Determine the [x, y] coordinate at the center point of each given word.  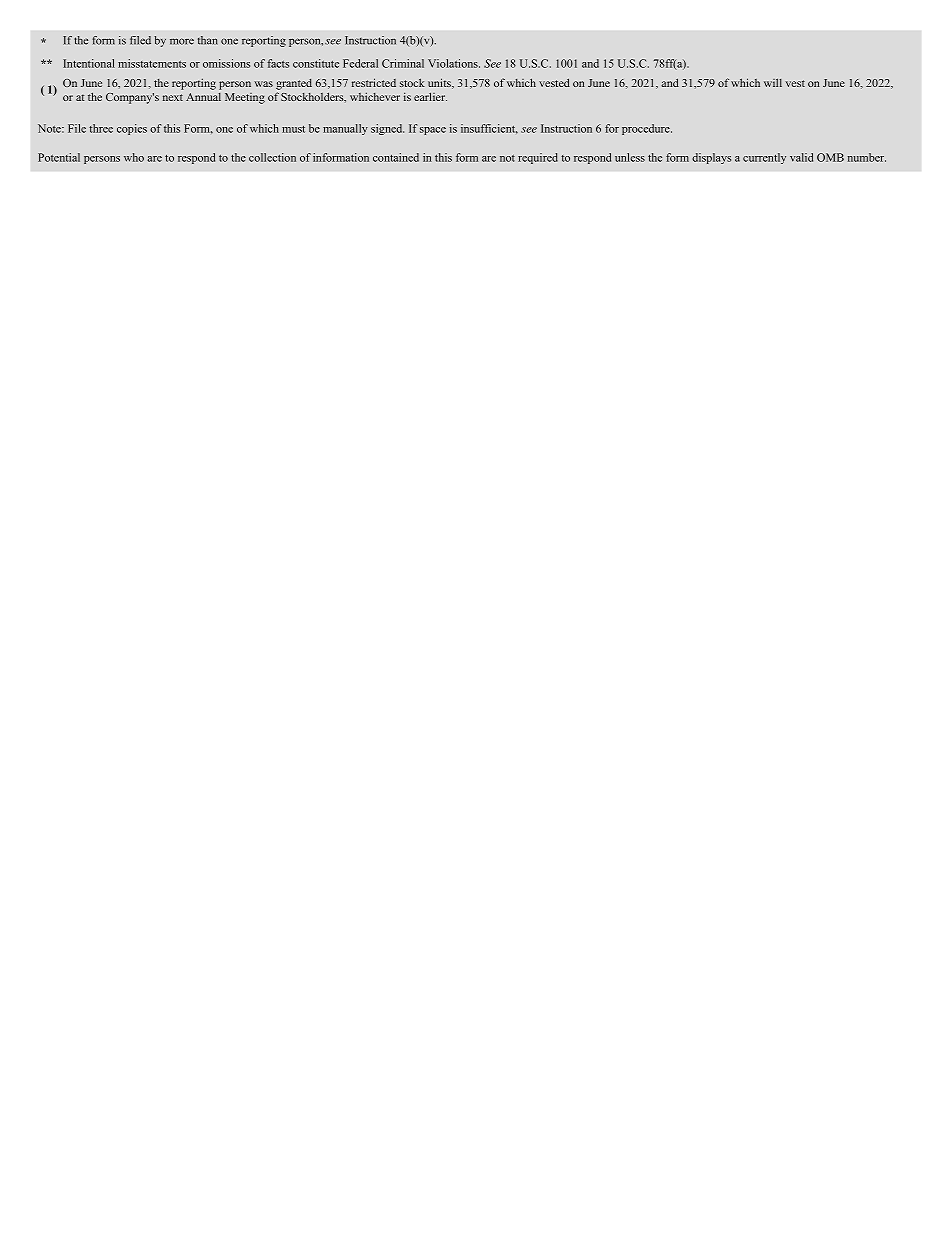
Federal [360, 63]
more [182, 41]
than [208, 40]
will [773, 82]
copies [132, 129]
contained [396, 157]
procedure [647, 129]
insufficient [489, 129]
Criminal [403, 63]
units [440, 83]
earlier [430, 96]
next [173, 97]
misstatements [152, 63]
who [134, 157]
